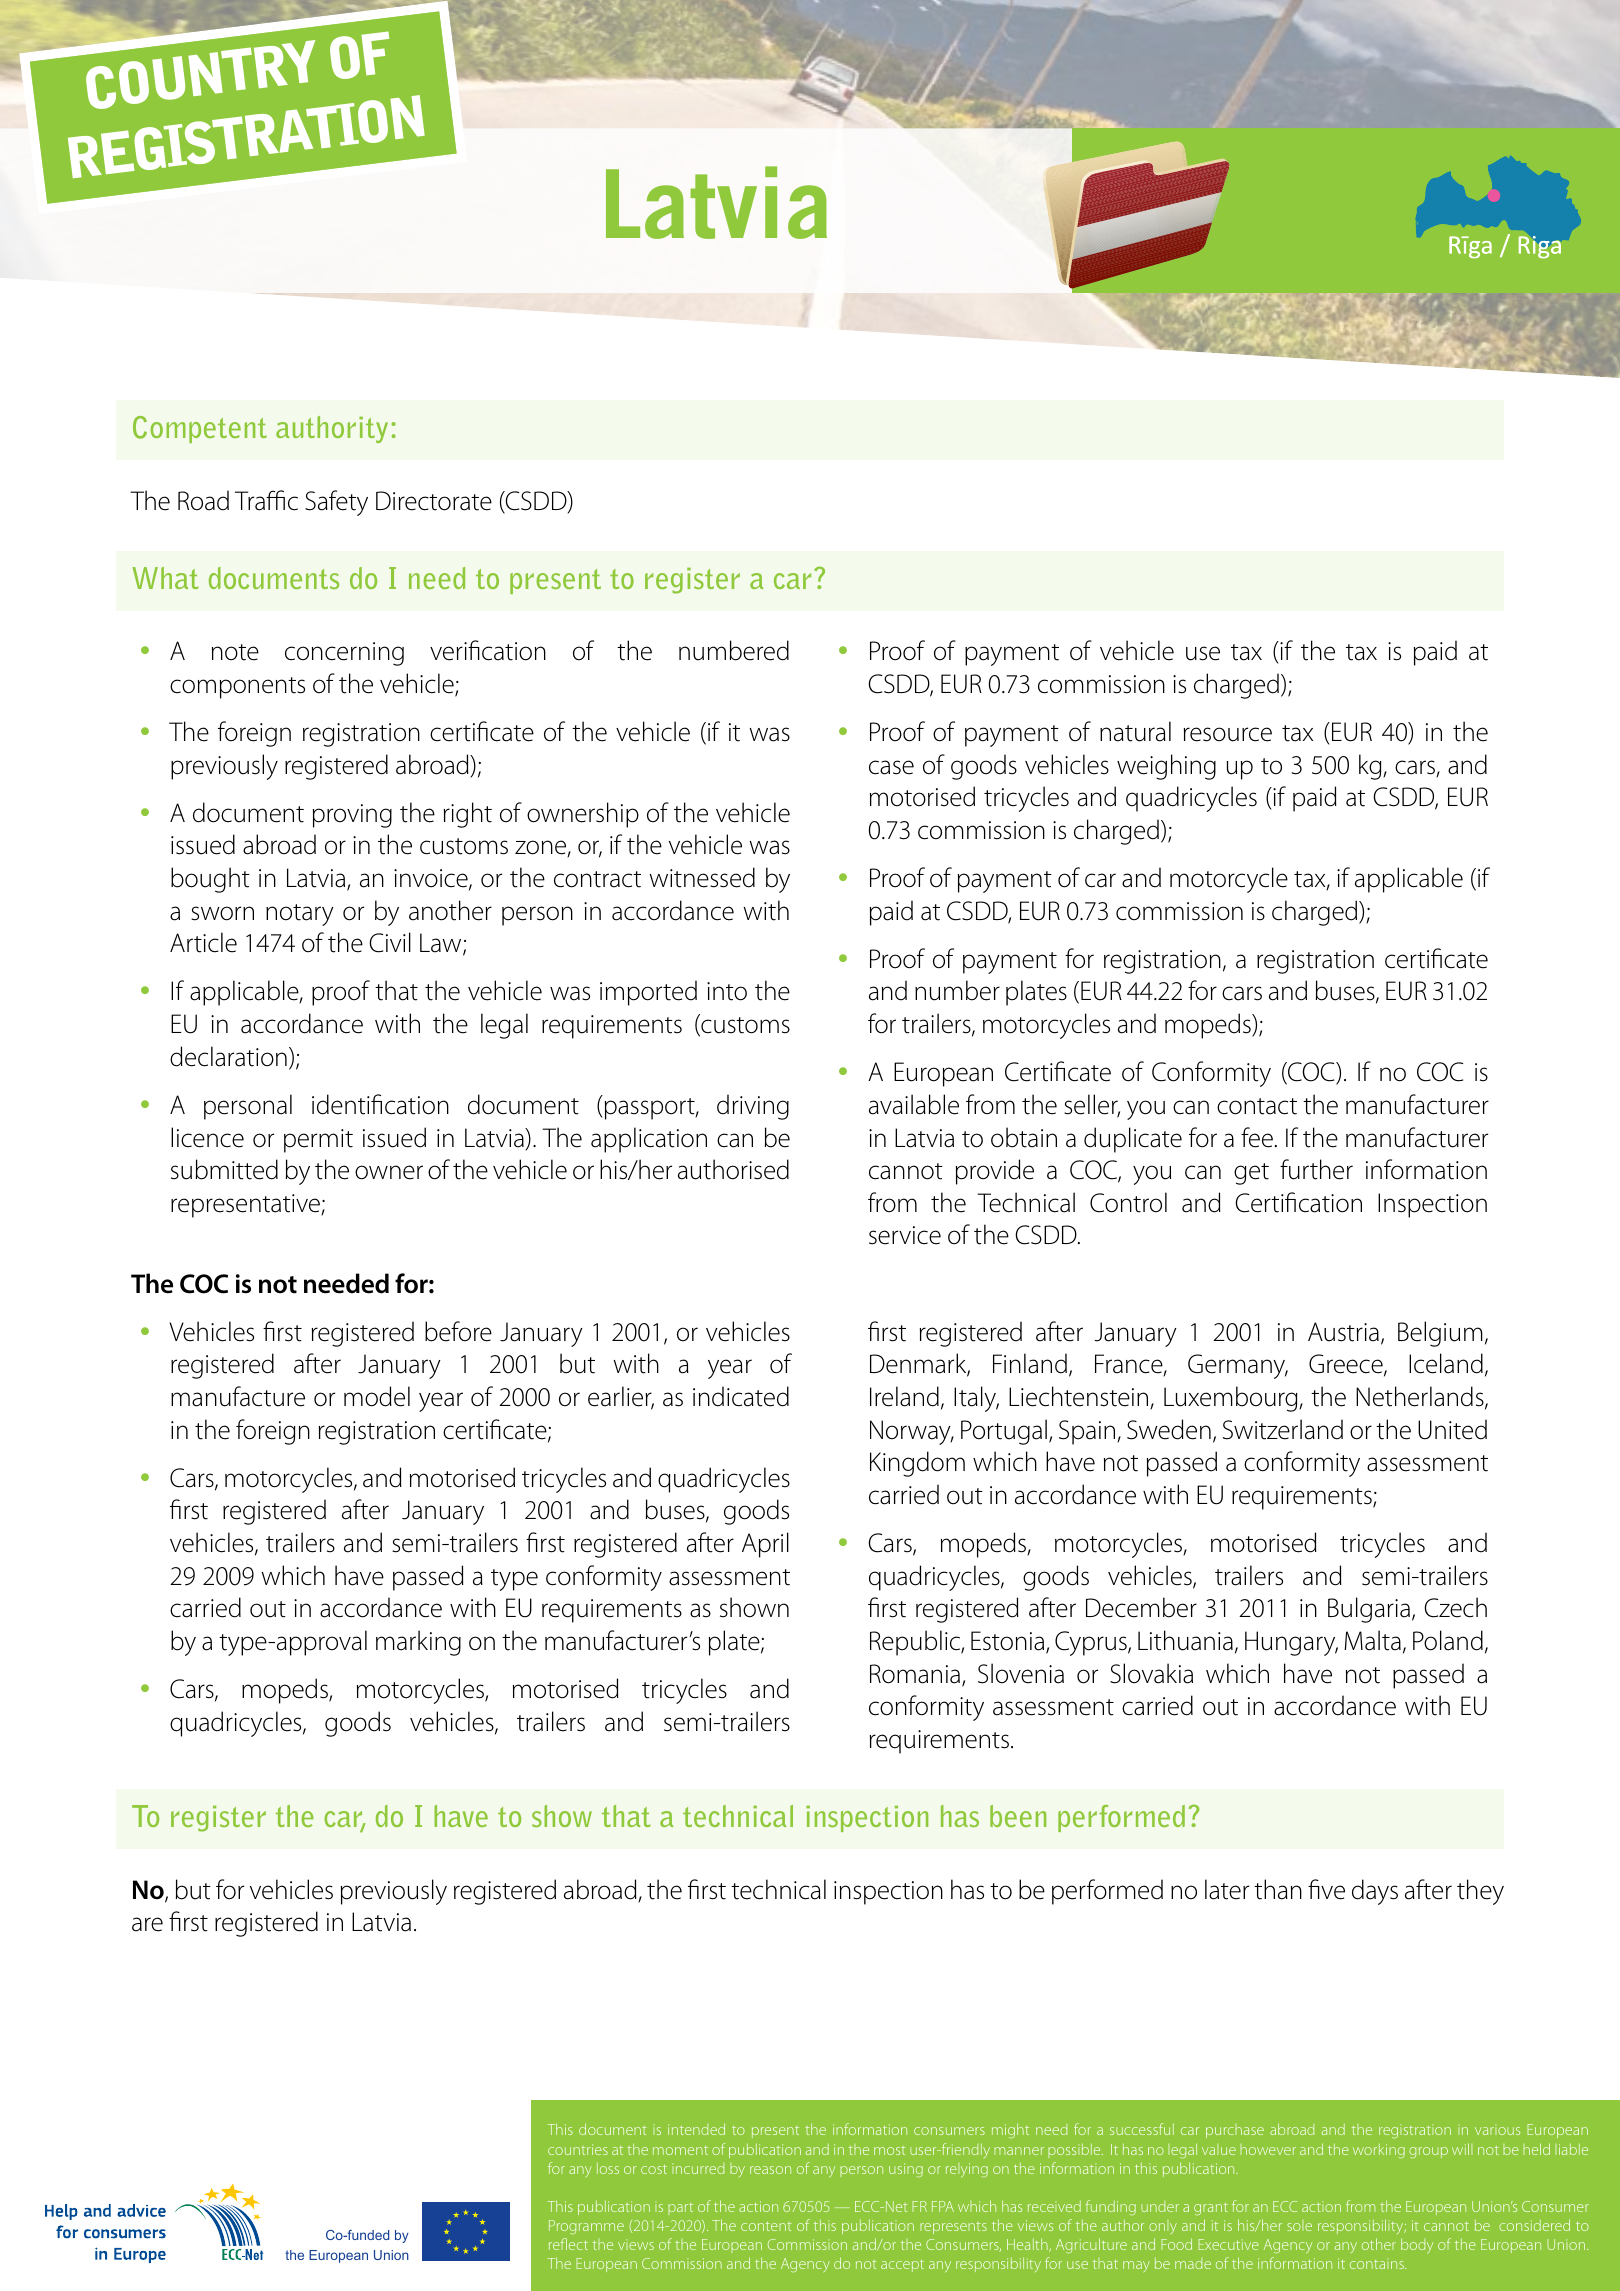  What do you see at coordinates (904, 1396) in the image?
I see `Ireland` at bounding box center [904, 1396].
